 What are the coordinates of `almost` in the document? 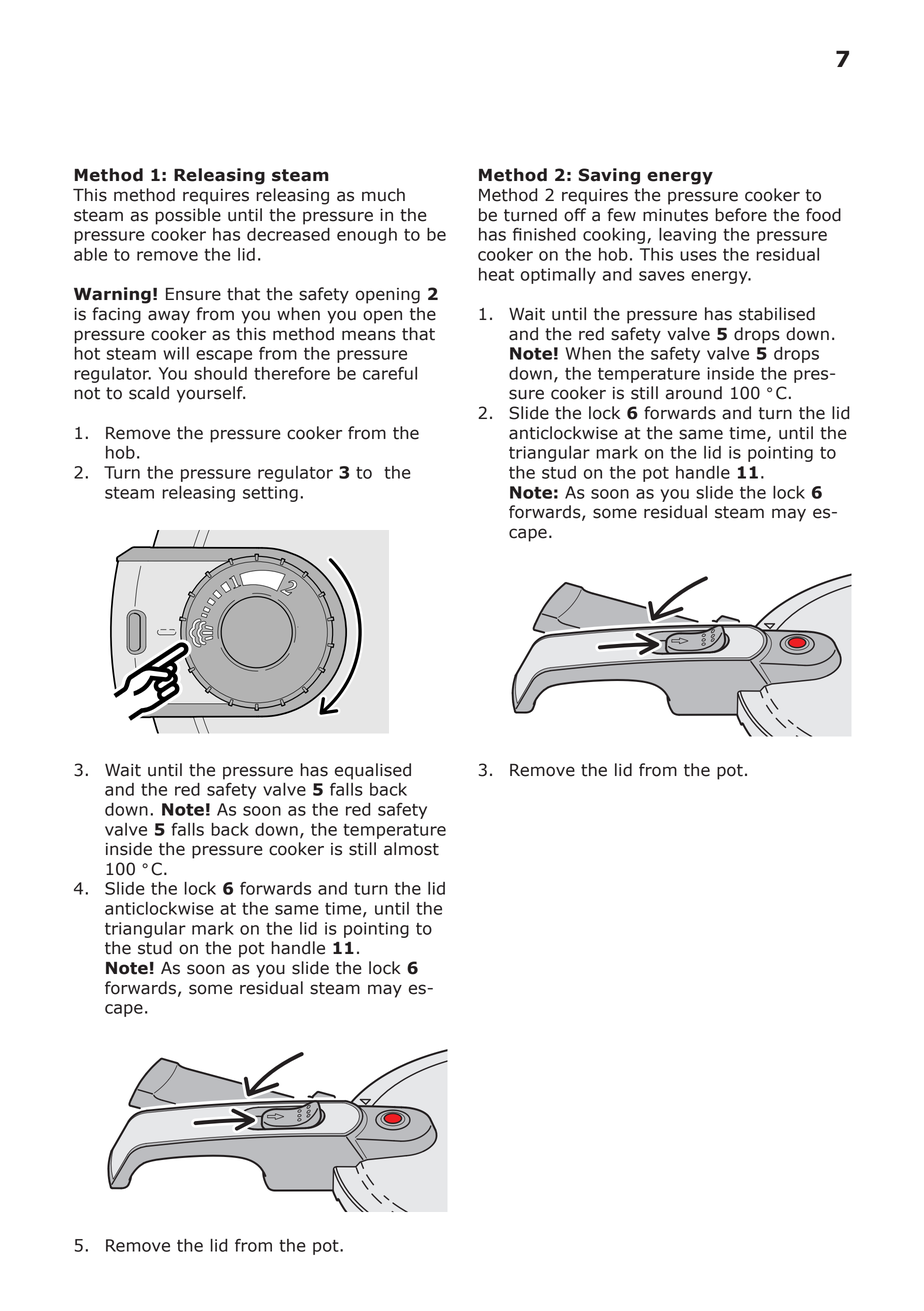 It's located at (411, 849).
